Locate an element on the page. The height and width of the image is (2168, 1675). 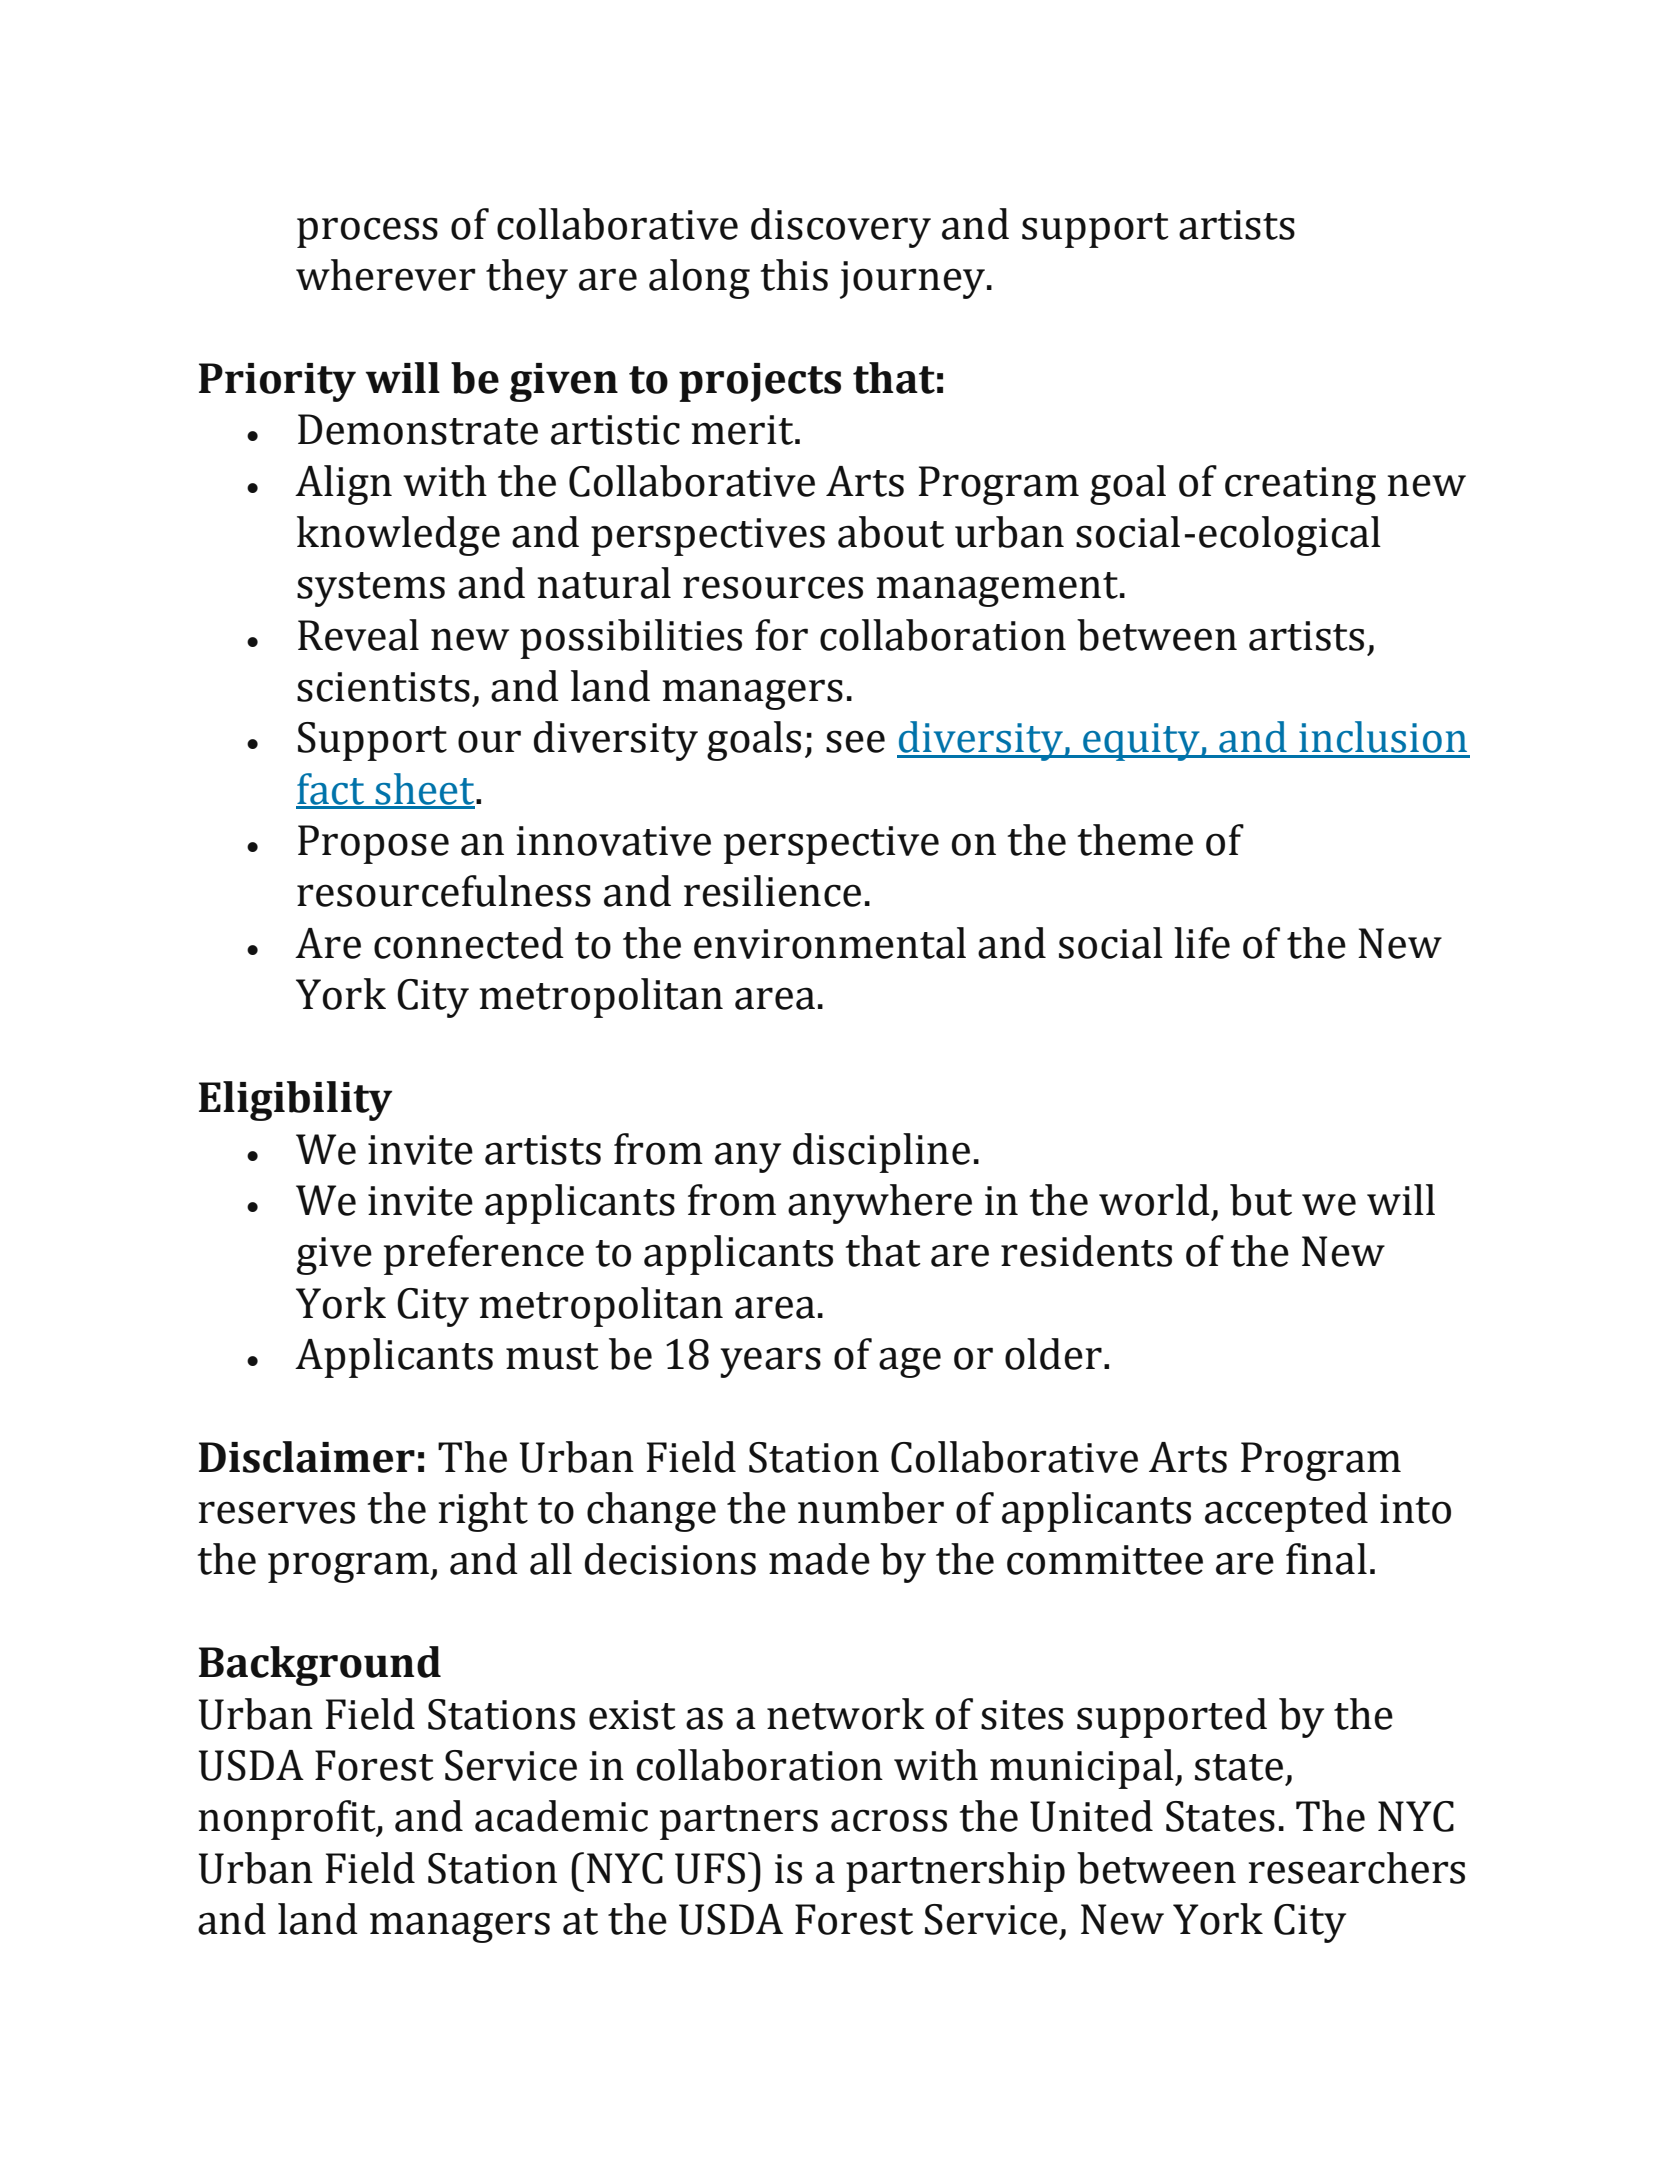
wherever is located at coordinates (385, 275).
